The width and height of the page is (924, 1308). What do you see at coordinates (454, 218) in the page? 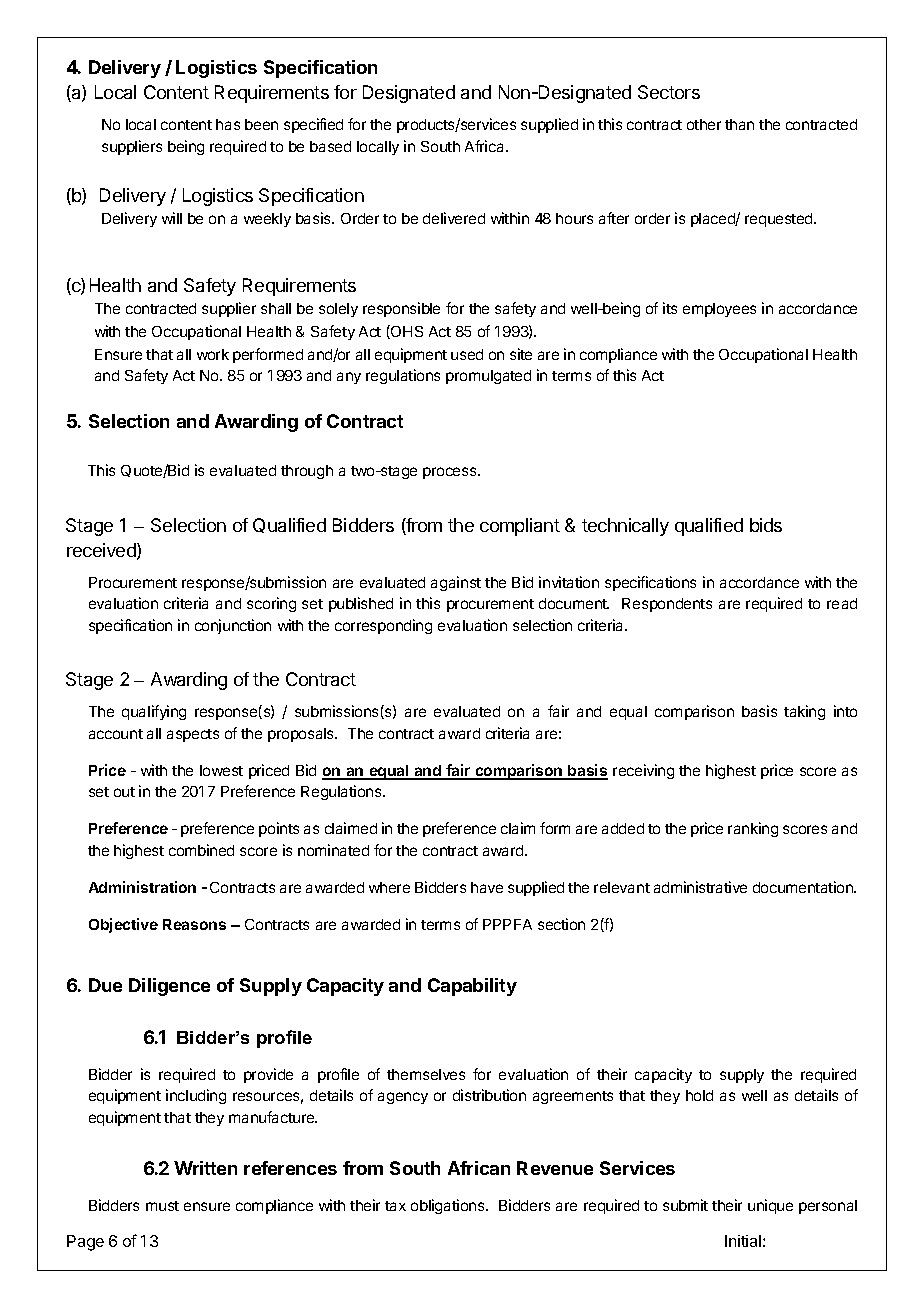
I see `delivered` at bounding box center [454, 218].
